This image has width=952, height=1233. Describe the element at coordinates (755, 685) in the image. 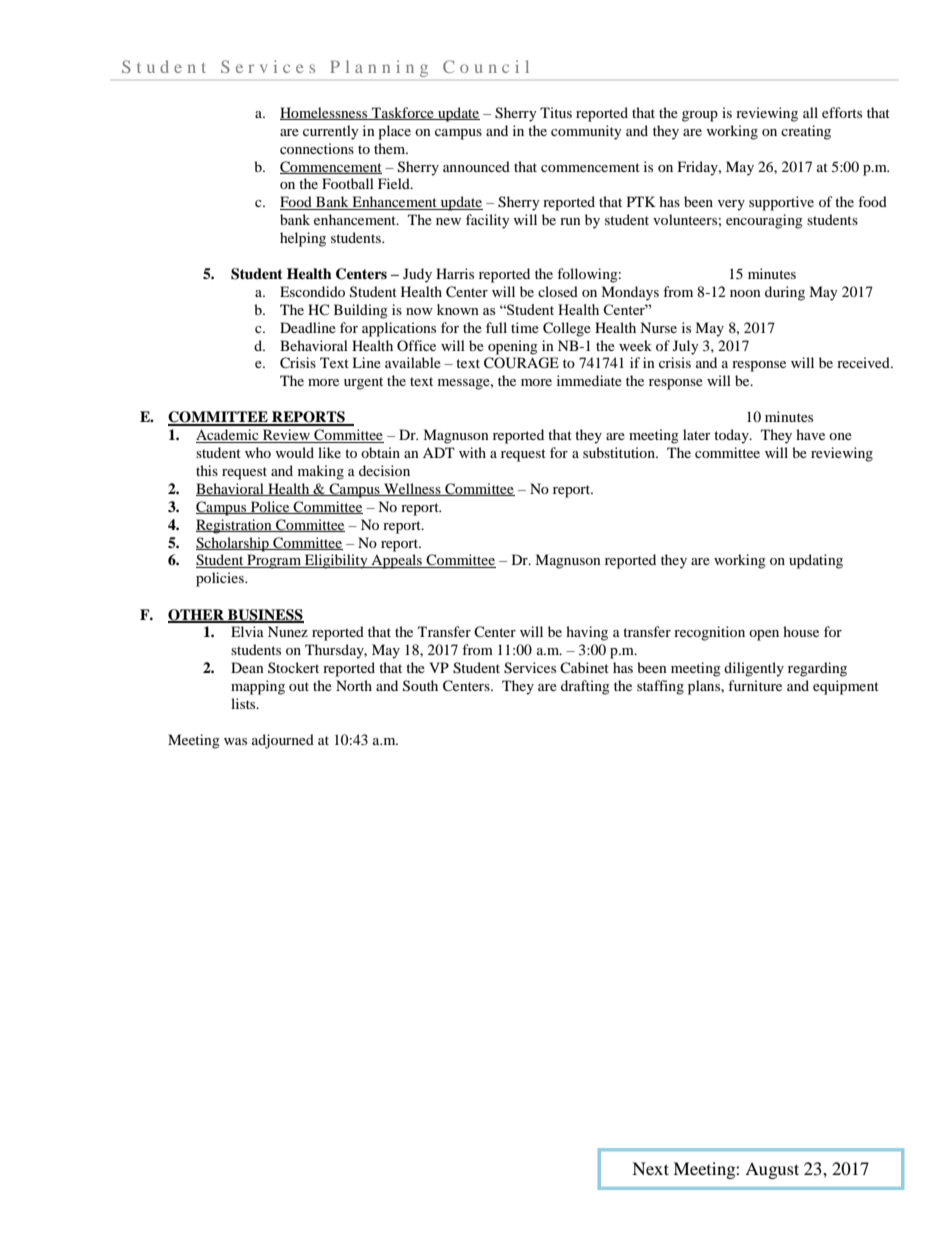

I see `furniture` at that location.
